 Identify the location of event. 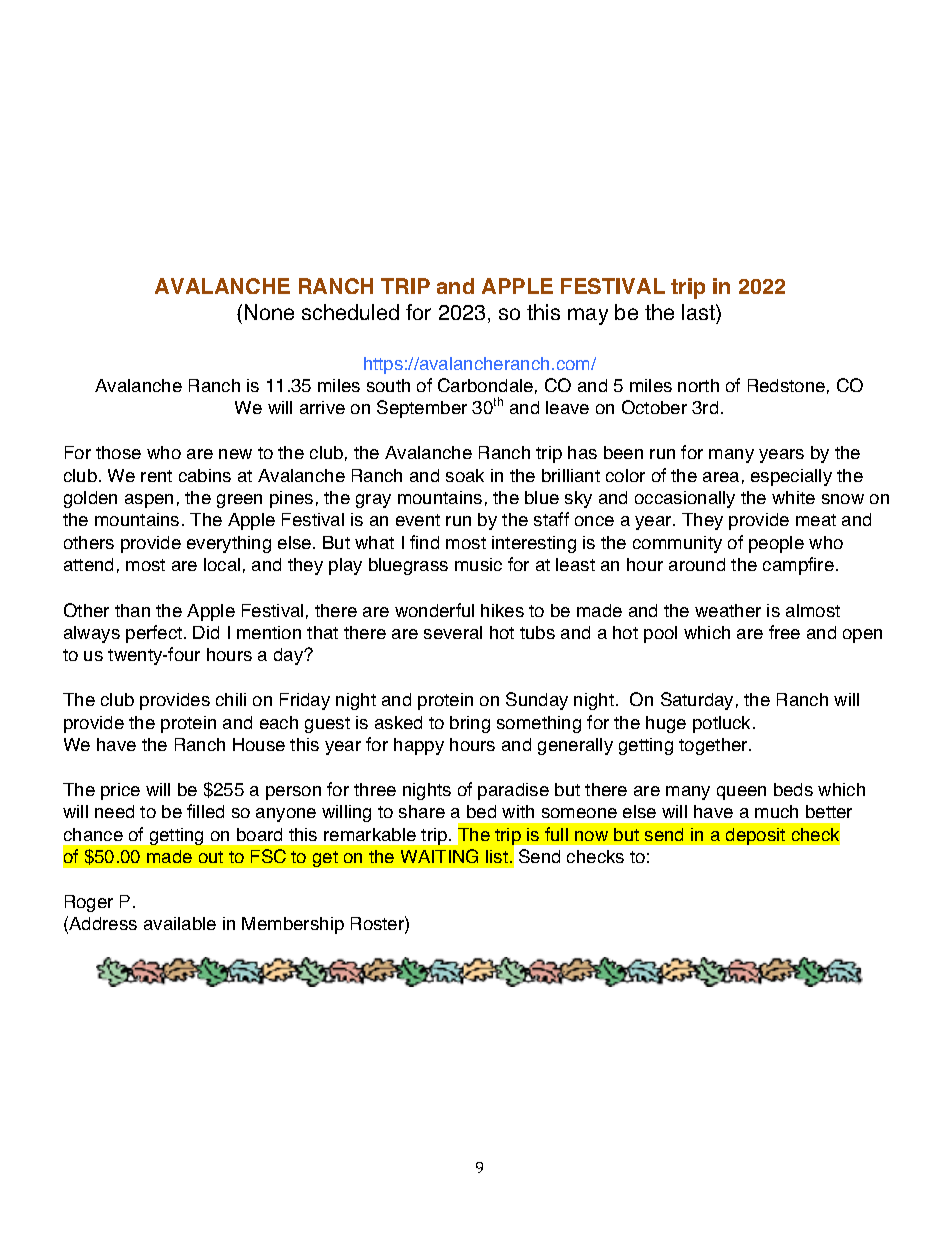
(418, 520).
